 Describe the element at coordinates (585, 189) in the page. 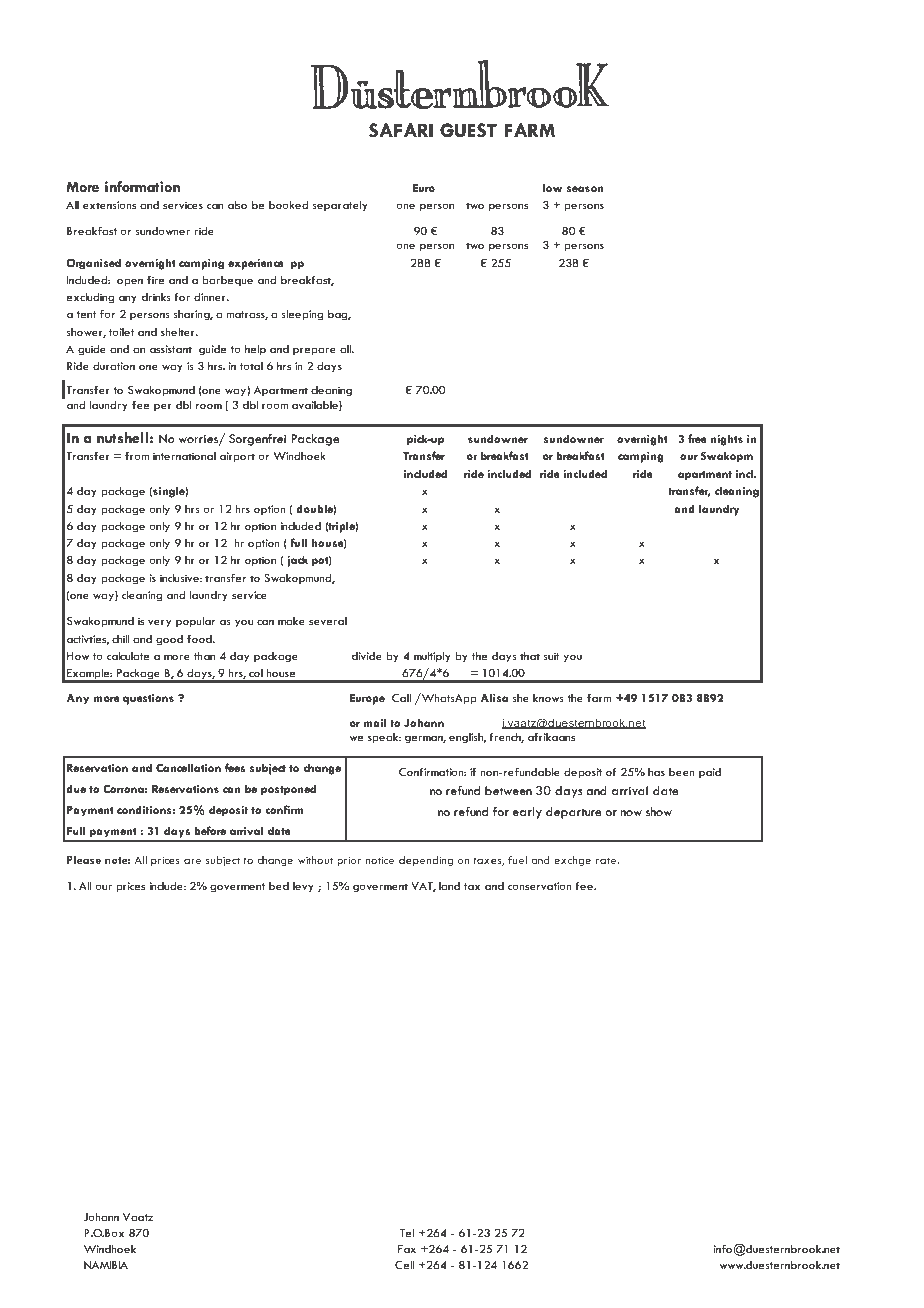

I see `season` at that location.
